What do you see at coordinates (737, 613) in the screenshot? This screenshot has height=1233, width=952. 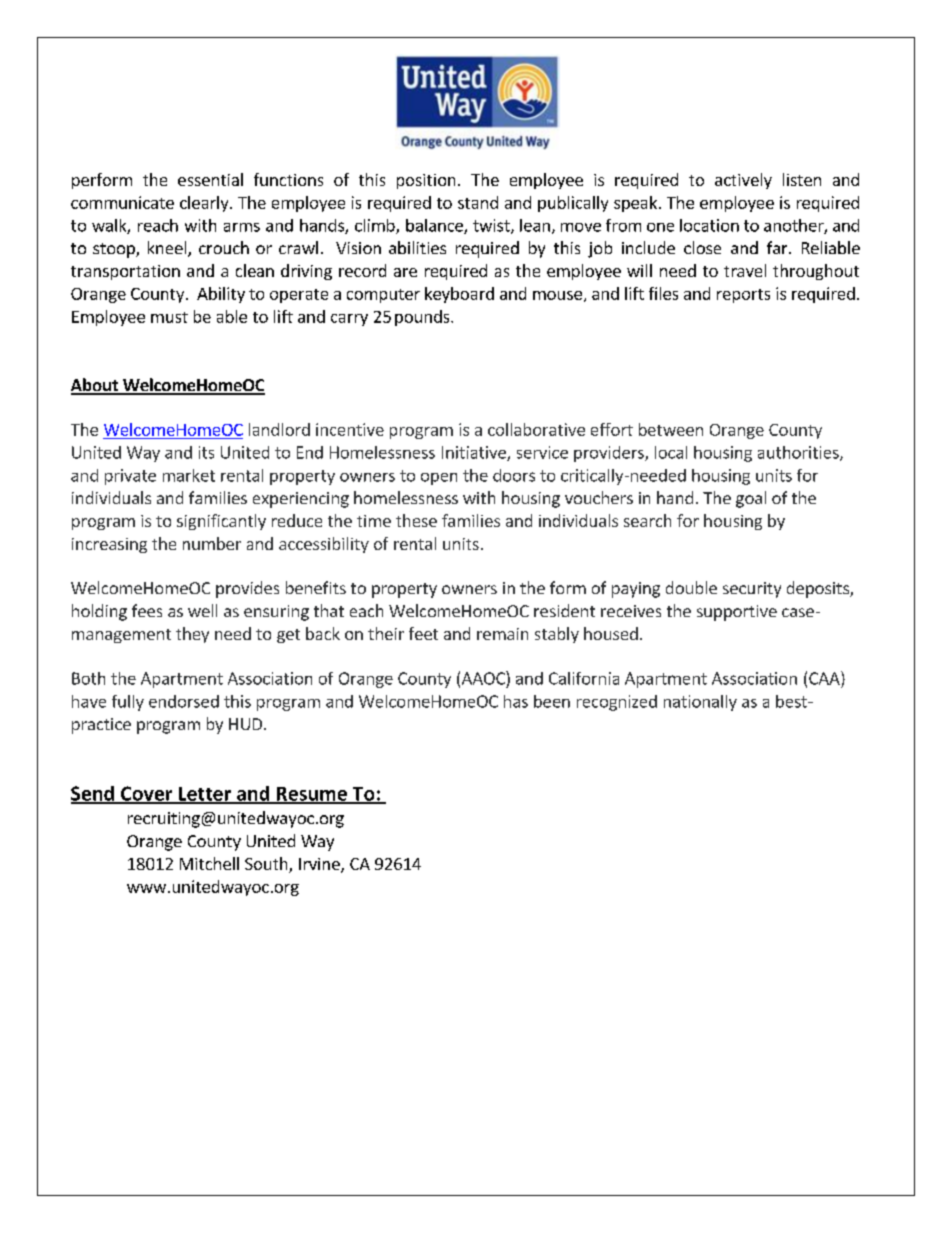 I see `supportive` at bounding box center [737, 613].
